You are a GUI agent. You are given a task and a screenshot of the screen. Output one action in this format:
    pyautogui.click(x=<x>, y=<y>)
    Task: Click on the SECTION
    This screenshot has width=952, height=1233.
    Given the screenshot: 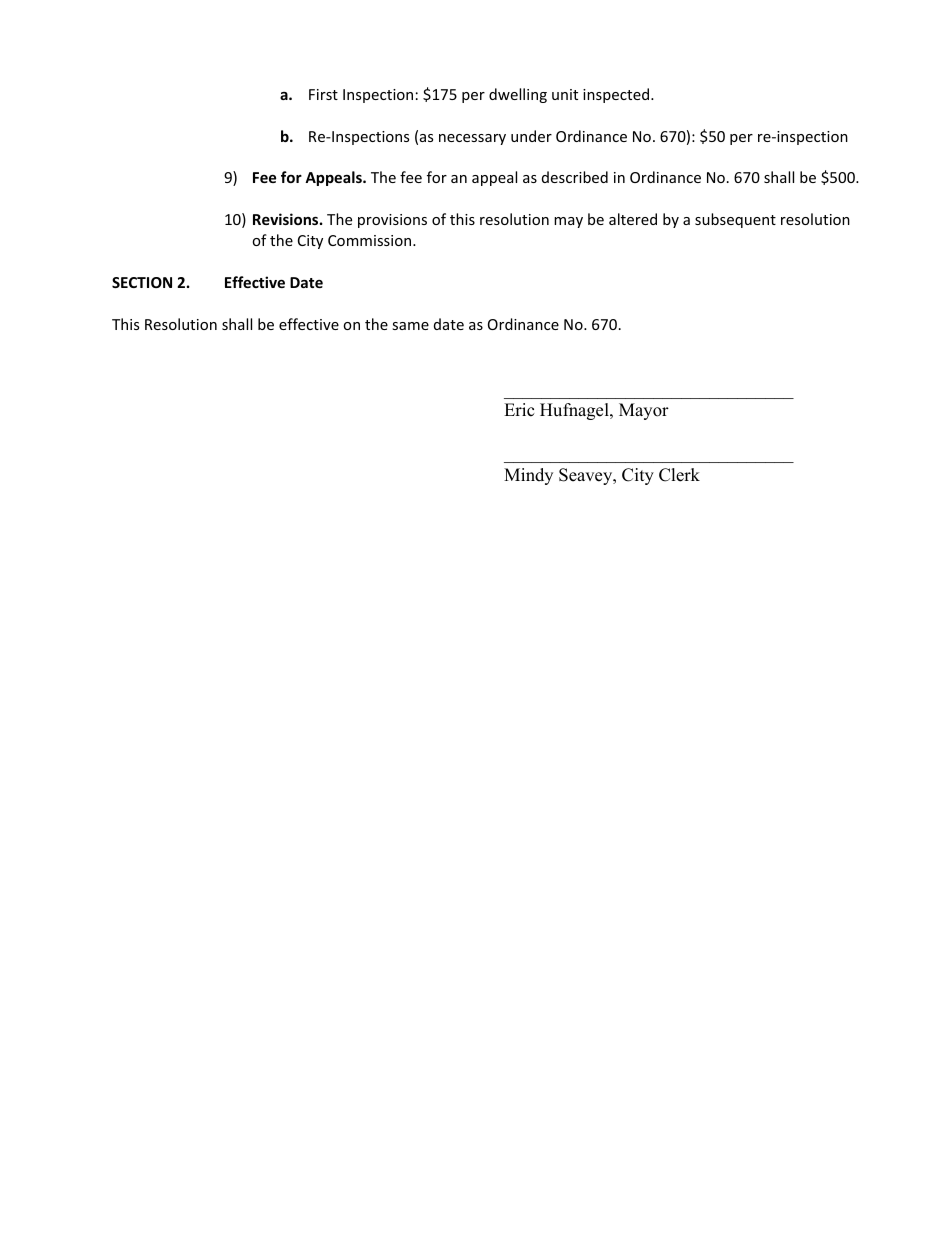 What is the action you would take?
    pyautogui.click(x=142, y=282)
